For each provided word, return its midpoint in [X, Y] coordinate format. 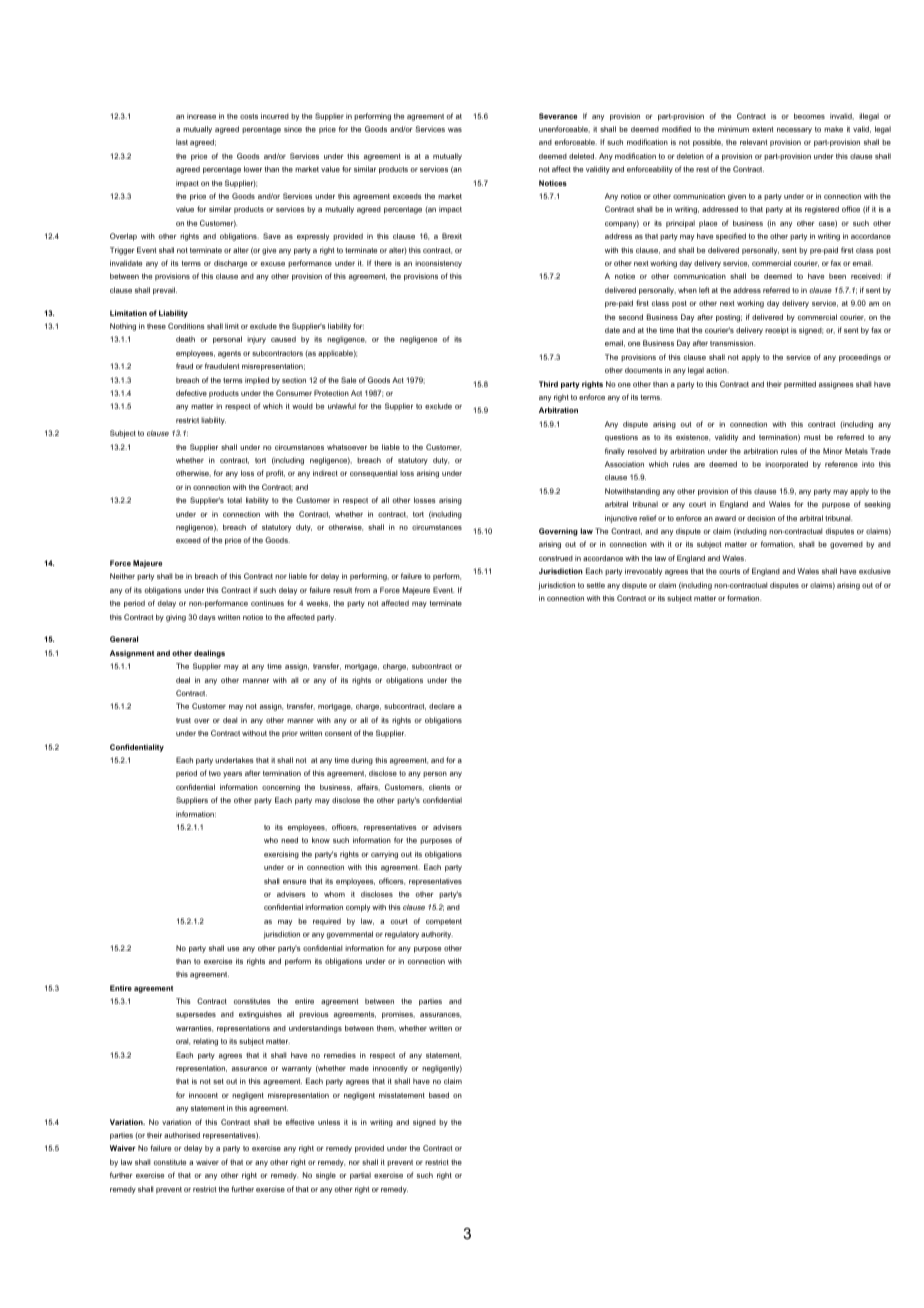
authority [437, 935]
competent [444, 922]
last [182, 142]
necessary [794, 131]
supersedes [196, 1015]
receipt [777, 331]
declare [442, 706]
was [455, 130]
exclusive [875, 571]
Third [548, 384]
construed [556, 558]
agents [229, 354]
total [234, 500]
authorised [182, 1135]
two [215, 773]
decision [761, 518]
